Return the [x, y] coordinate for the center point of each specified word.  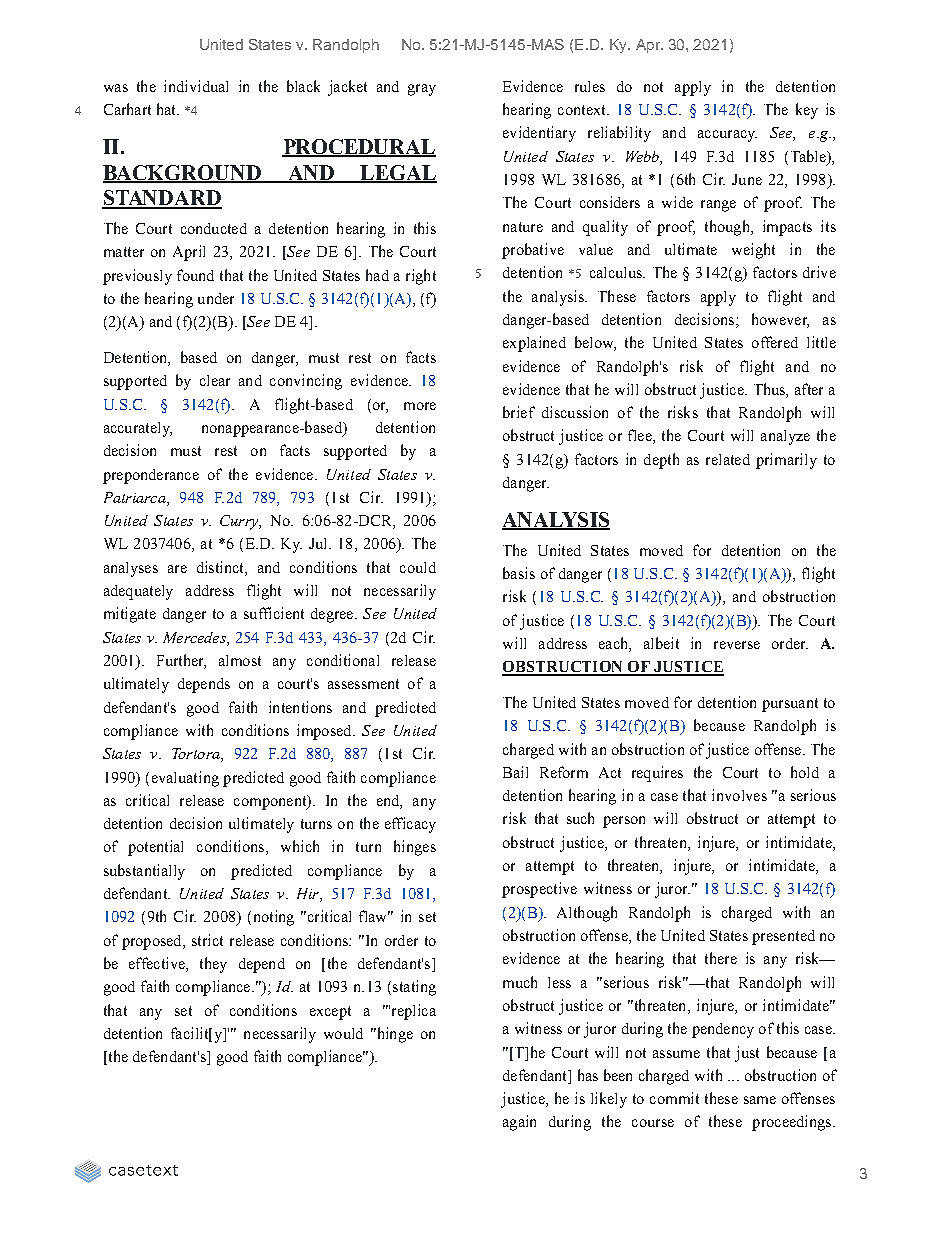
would [343, 1033]
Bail [515, 772]
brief [519, 412]
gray [422, 90]
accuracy [727, 136]
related [728, 459]
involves [739, 795]
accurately [138, 429]
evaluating [185, 779]
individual [196, 86]
